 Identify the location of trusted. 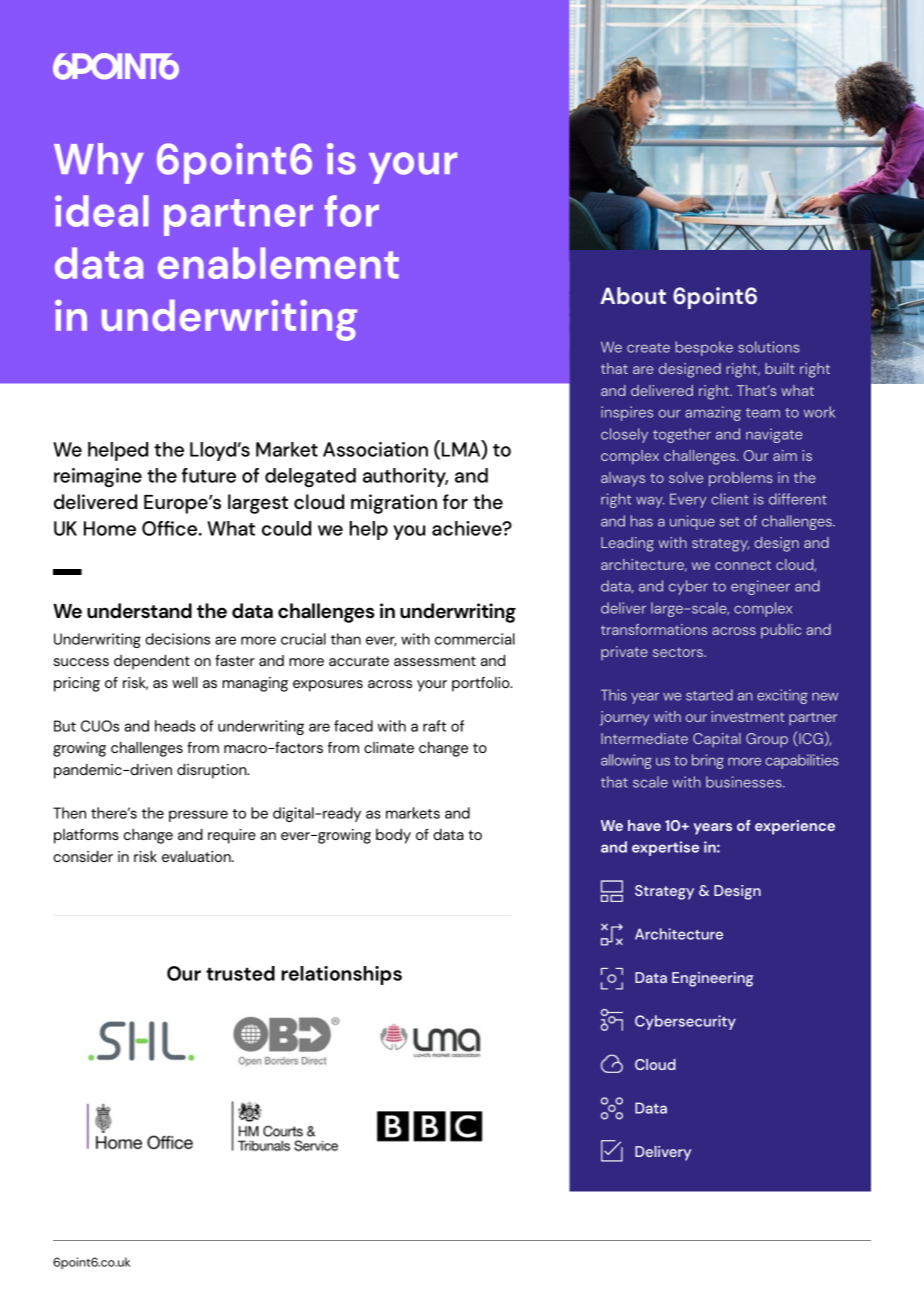
(240, 973).
